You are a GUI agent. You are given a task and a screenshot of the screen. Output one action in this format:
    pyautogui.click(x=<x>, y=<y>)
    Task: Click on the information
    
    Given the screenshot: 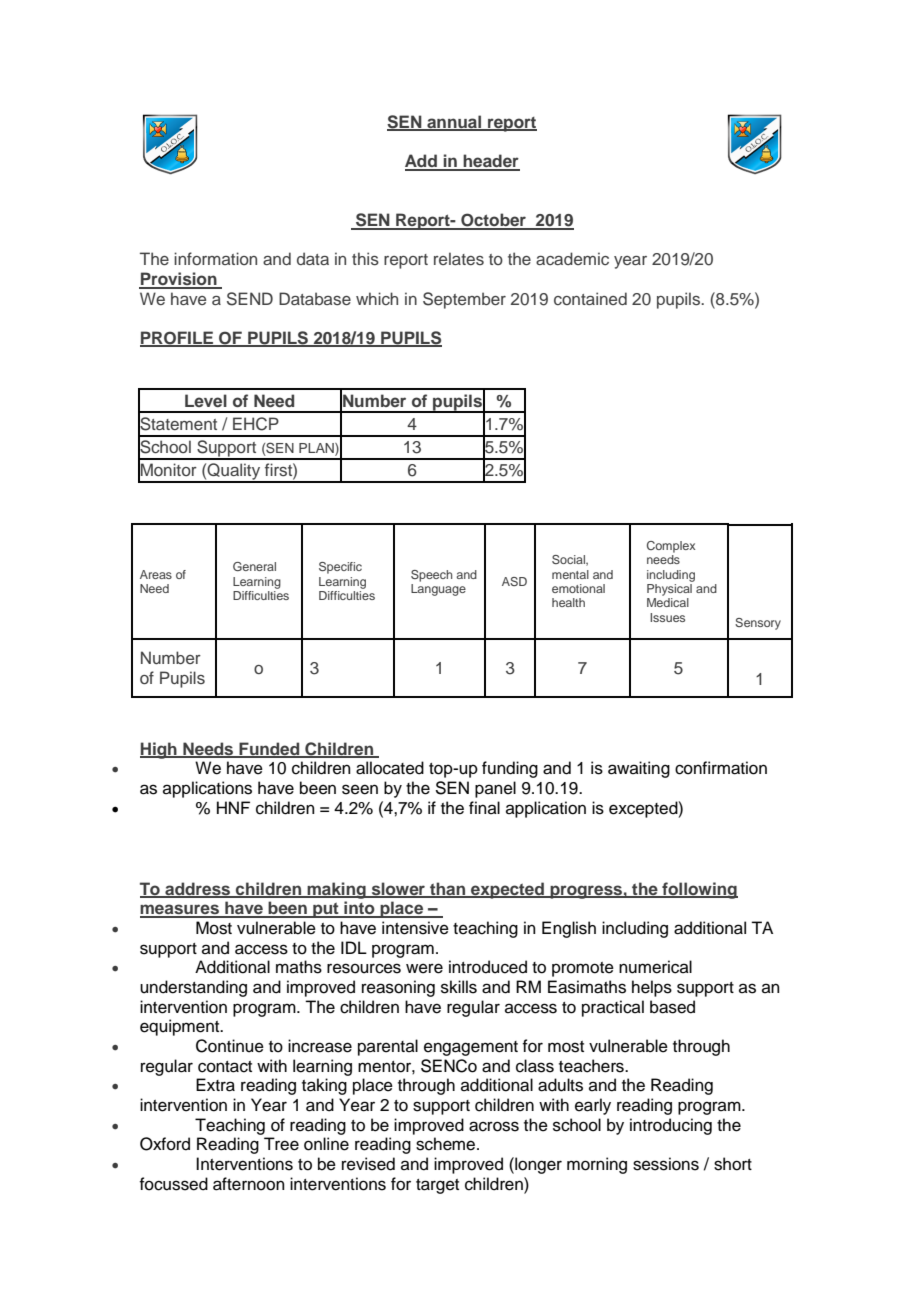 What is the action you would take?
    pyautogui.click(x=215, y=258)
